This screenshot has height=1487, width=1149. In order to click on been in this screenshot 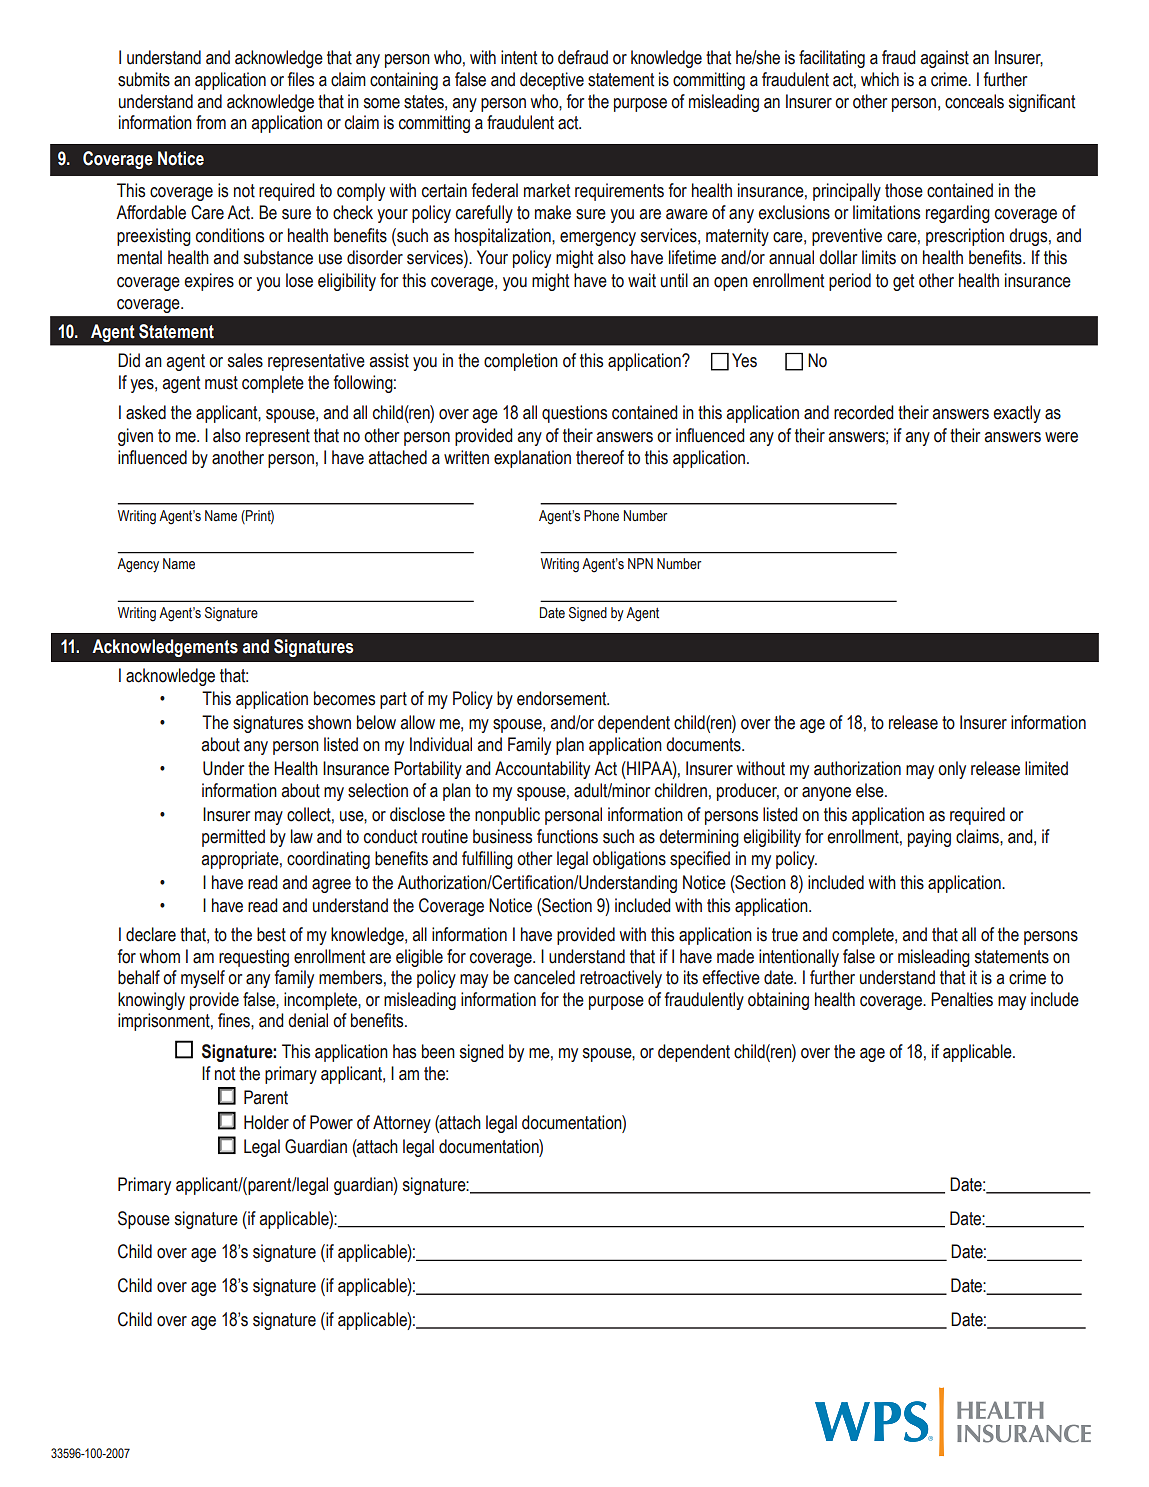, I will do `click(438, 1051)`.
